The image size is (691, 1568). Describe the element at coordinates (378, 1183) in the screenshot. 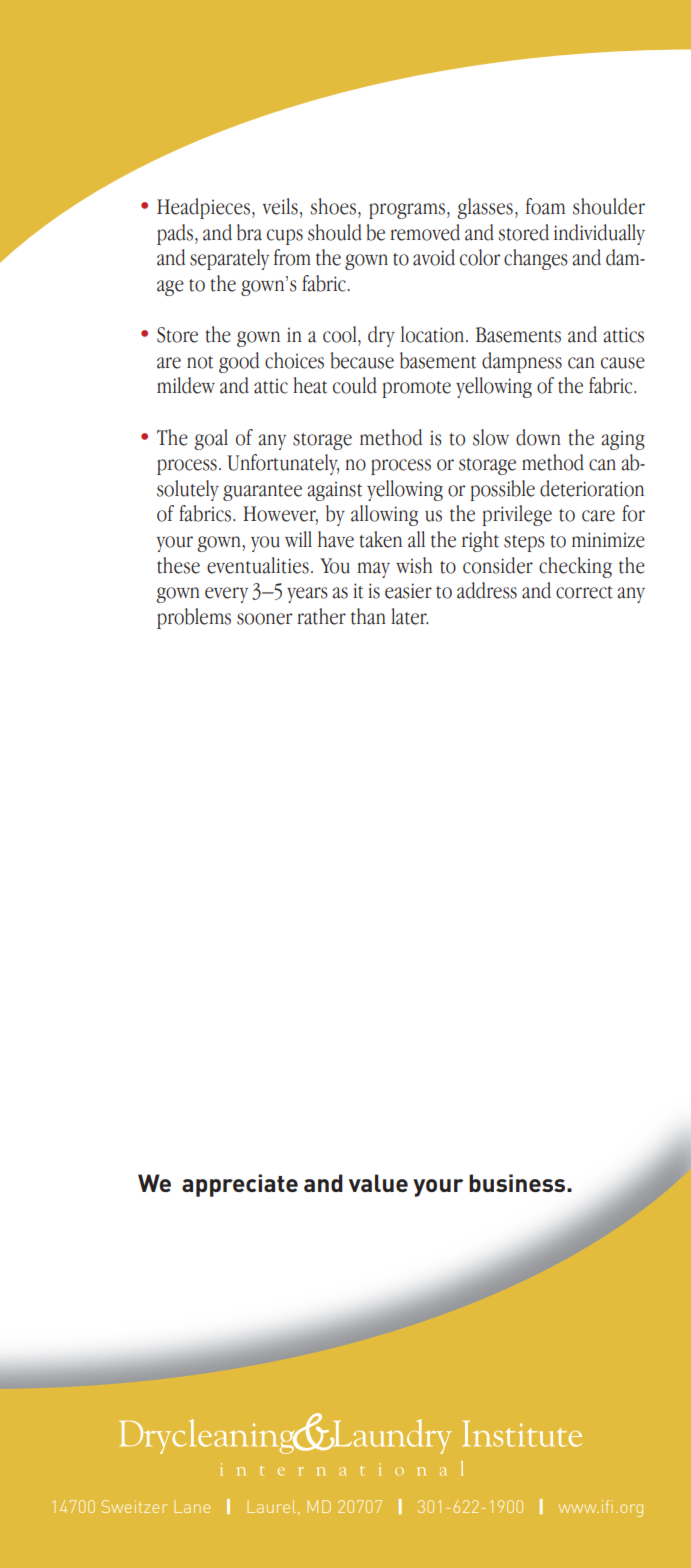

I see `value` at that location.
